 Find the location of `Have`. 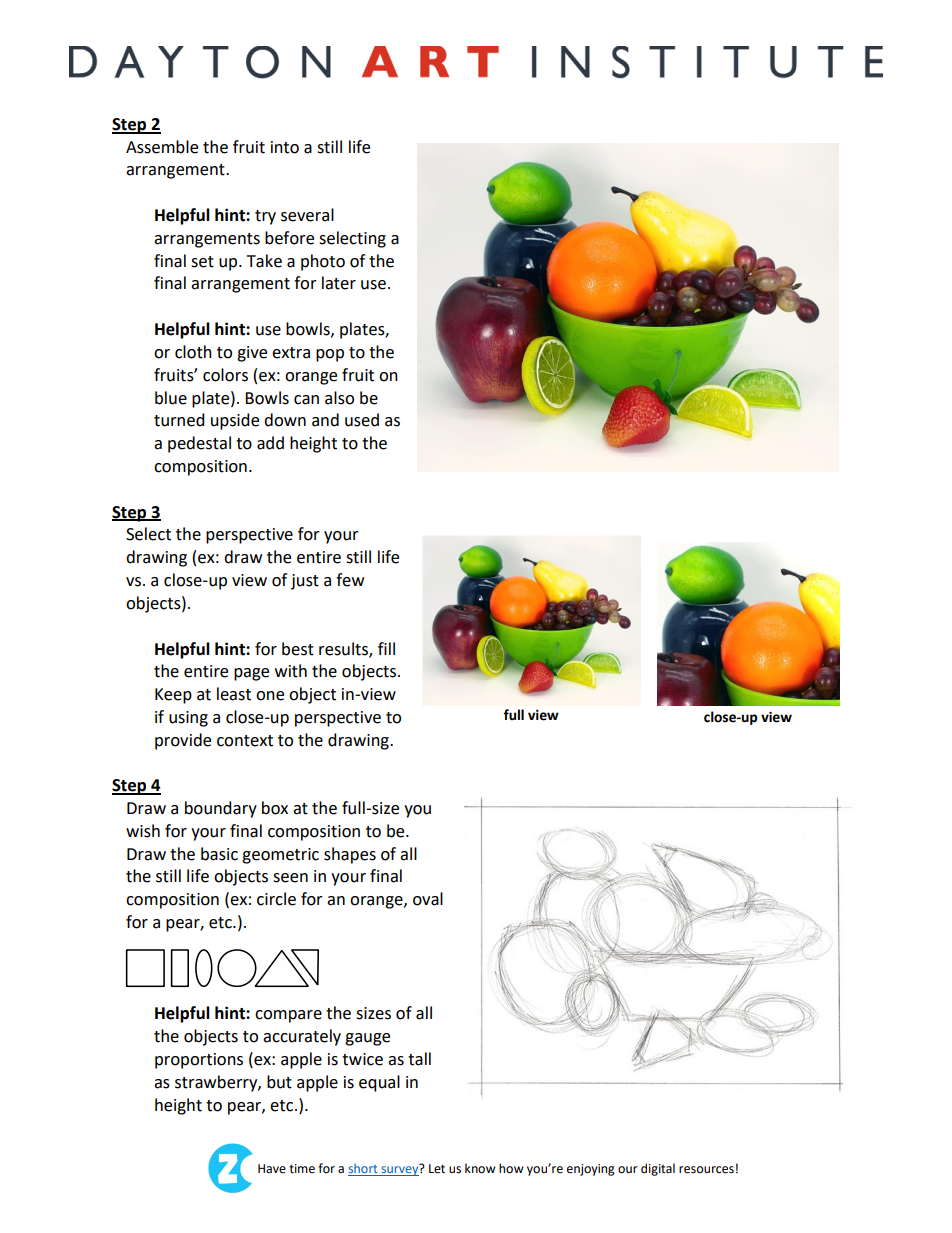

Have is located at coordinates (272, 1169).
